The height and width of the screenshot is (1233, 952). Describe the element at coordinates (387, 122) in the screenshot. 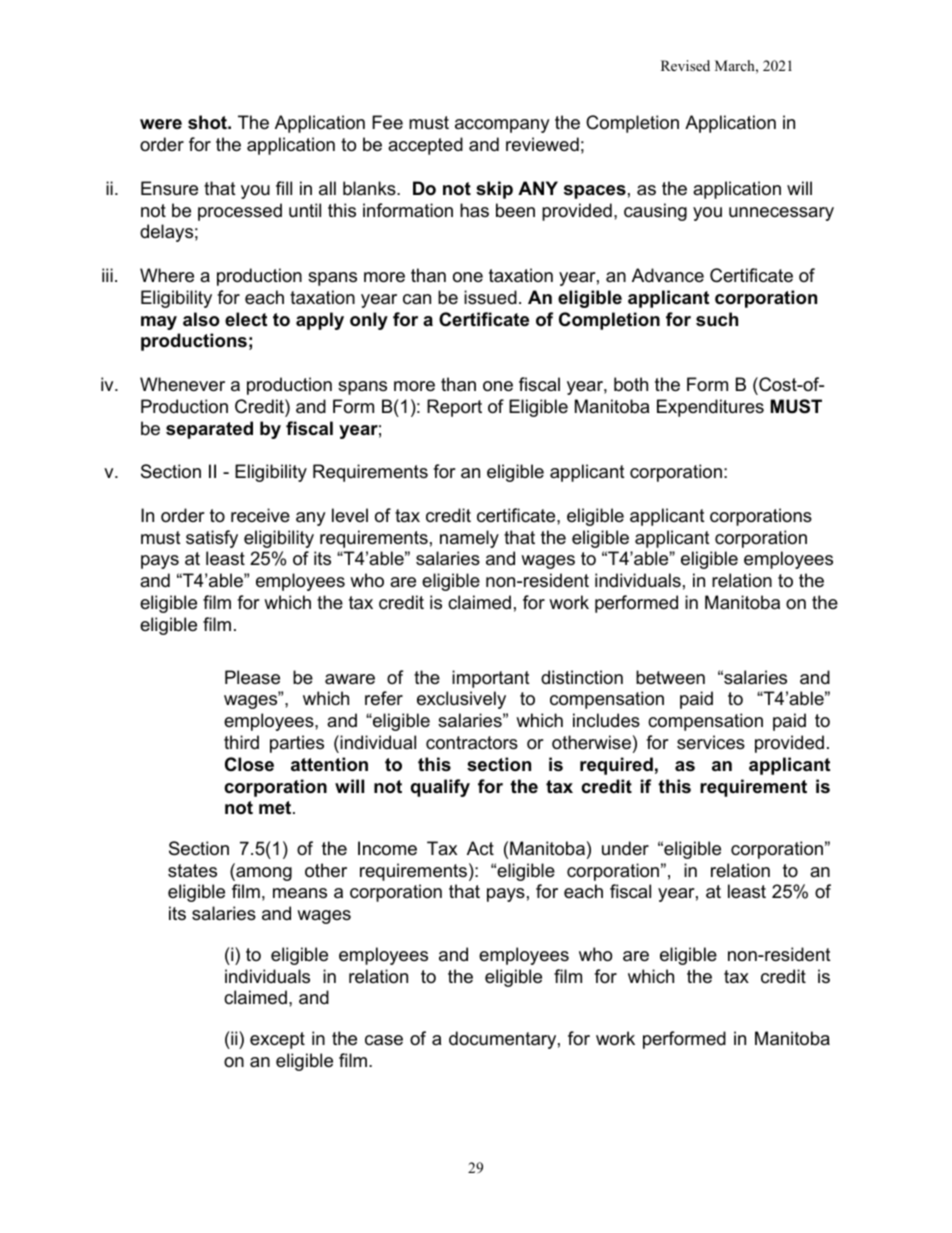

I see `Fee` at that location.
